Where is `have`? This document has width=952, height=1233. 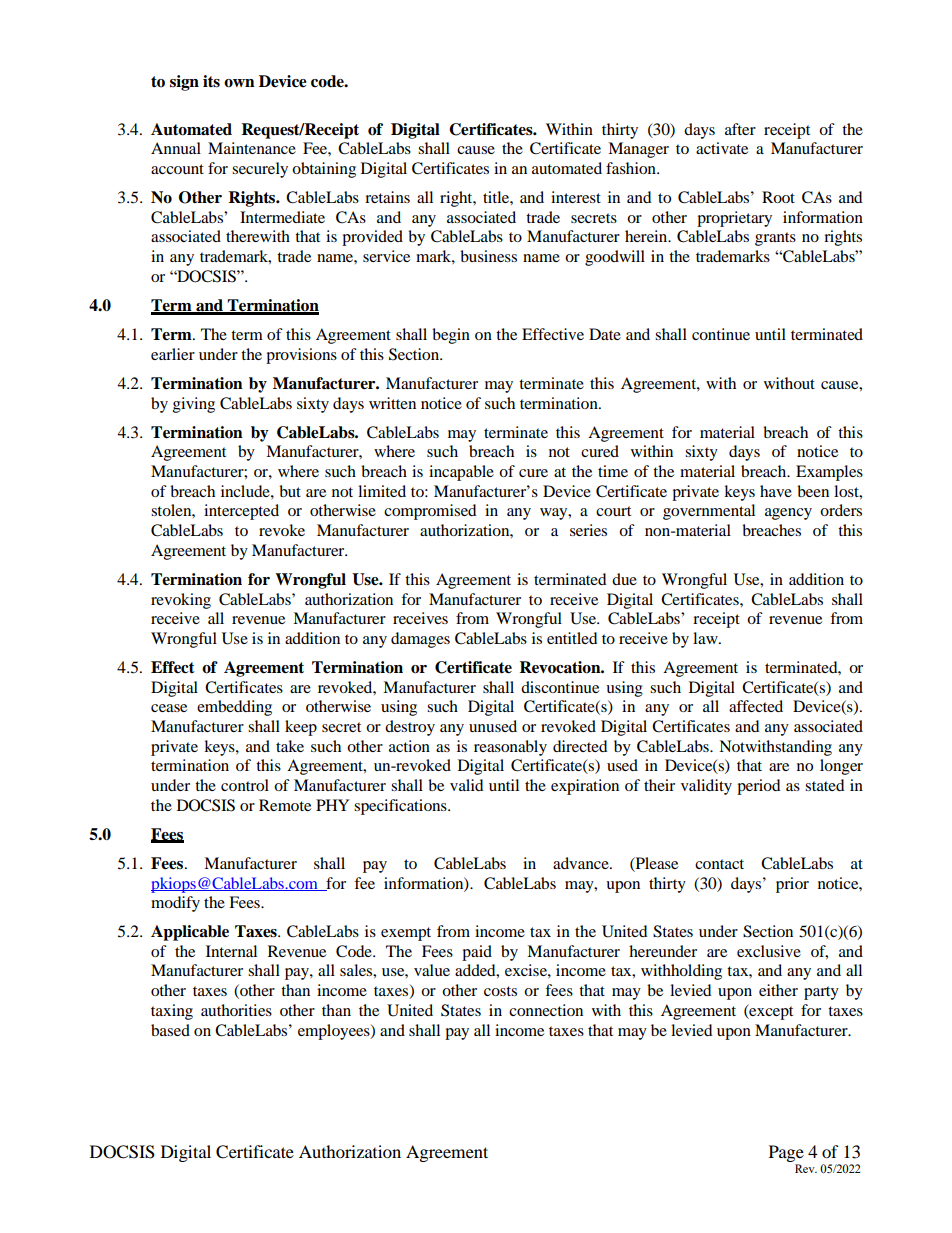 have is located at coordinates (776, 491).
